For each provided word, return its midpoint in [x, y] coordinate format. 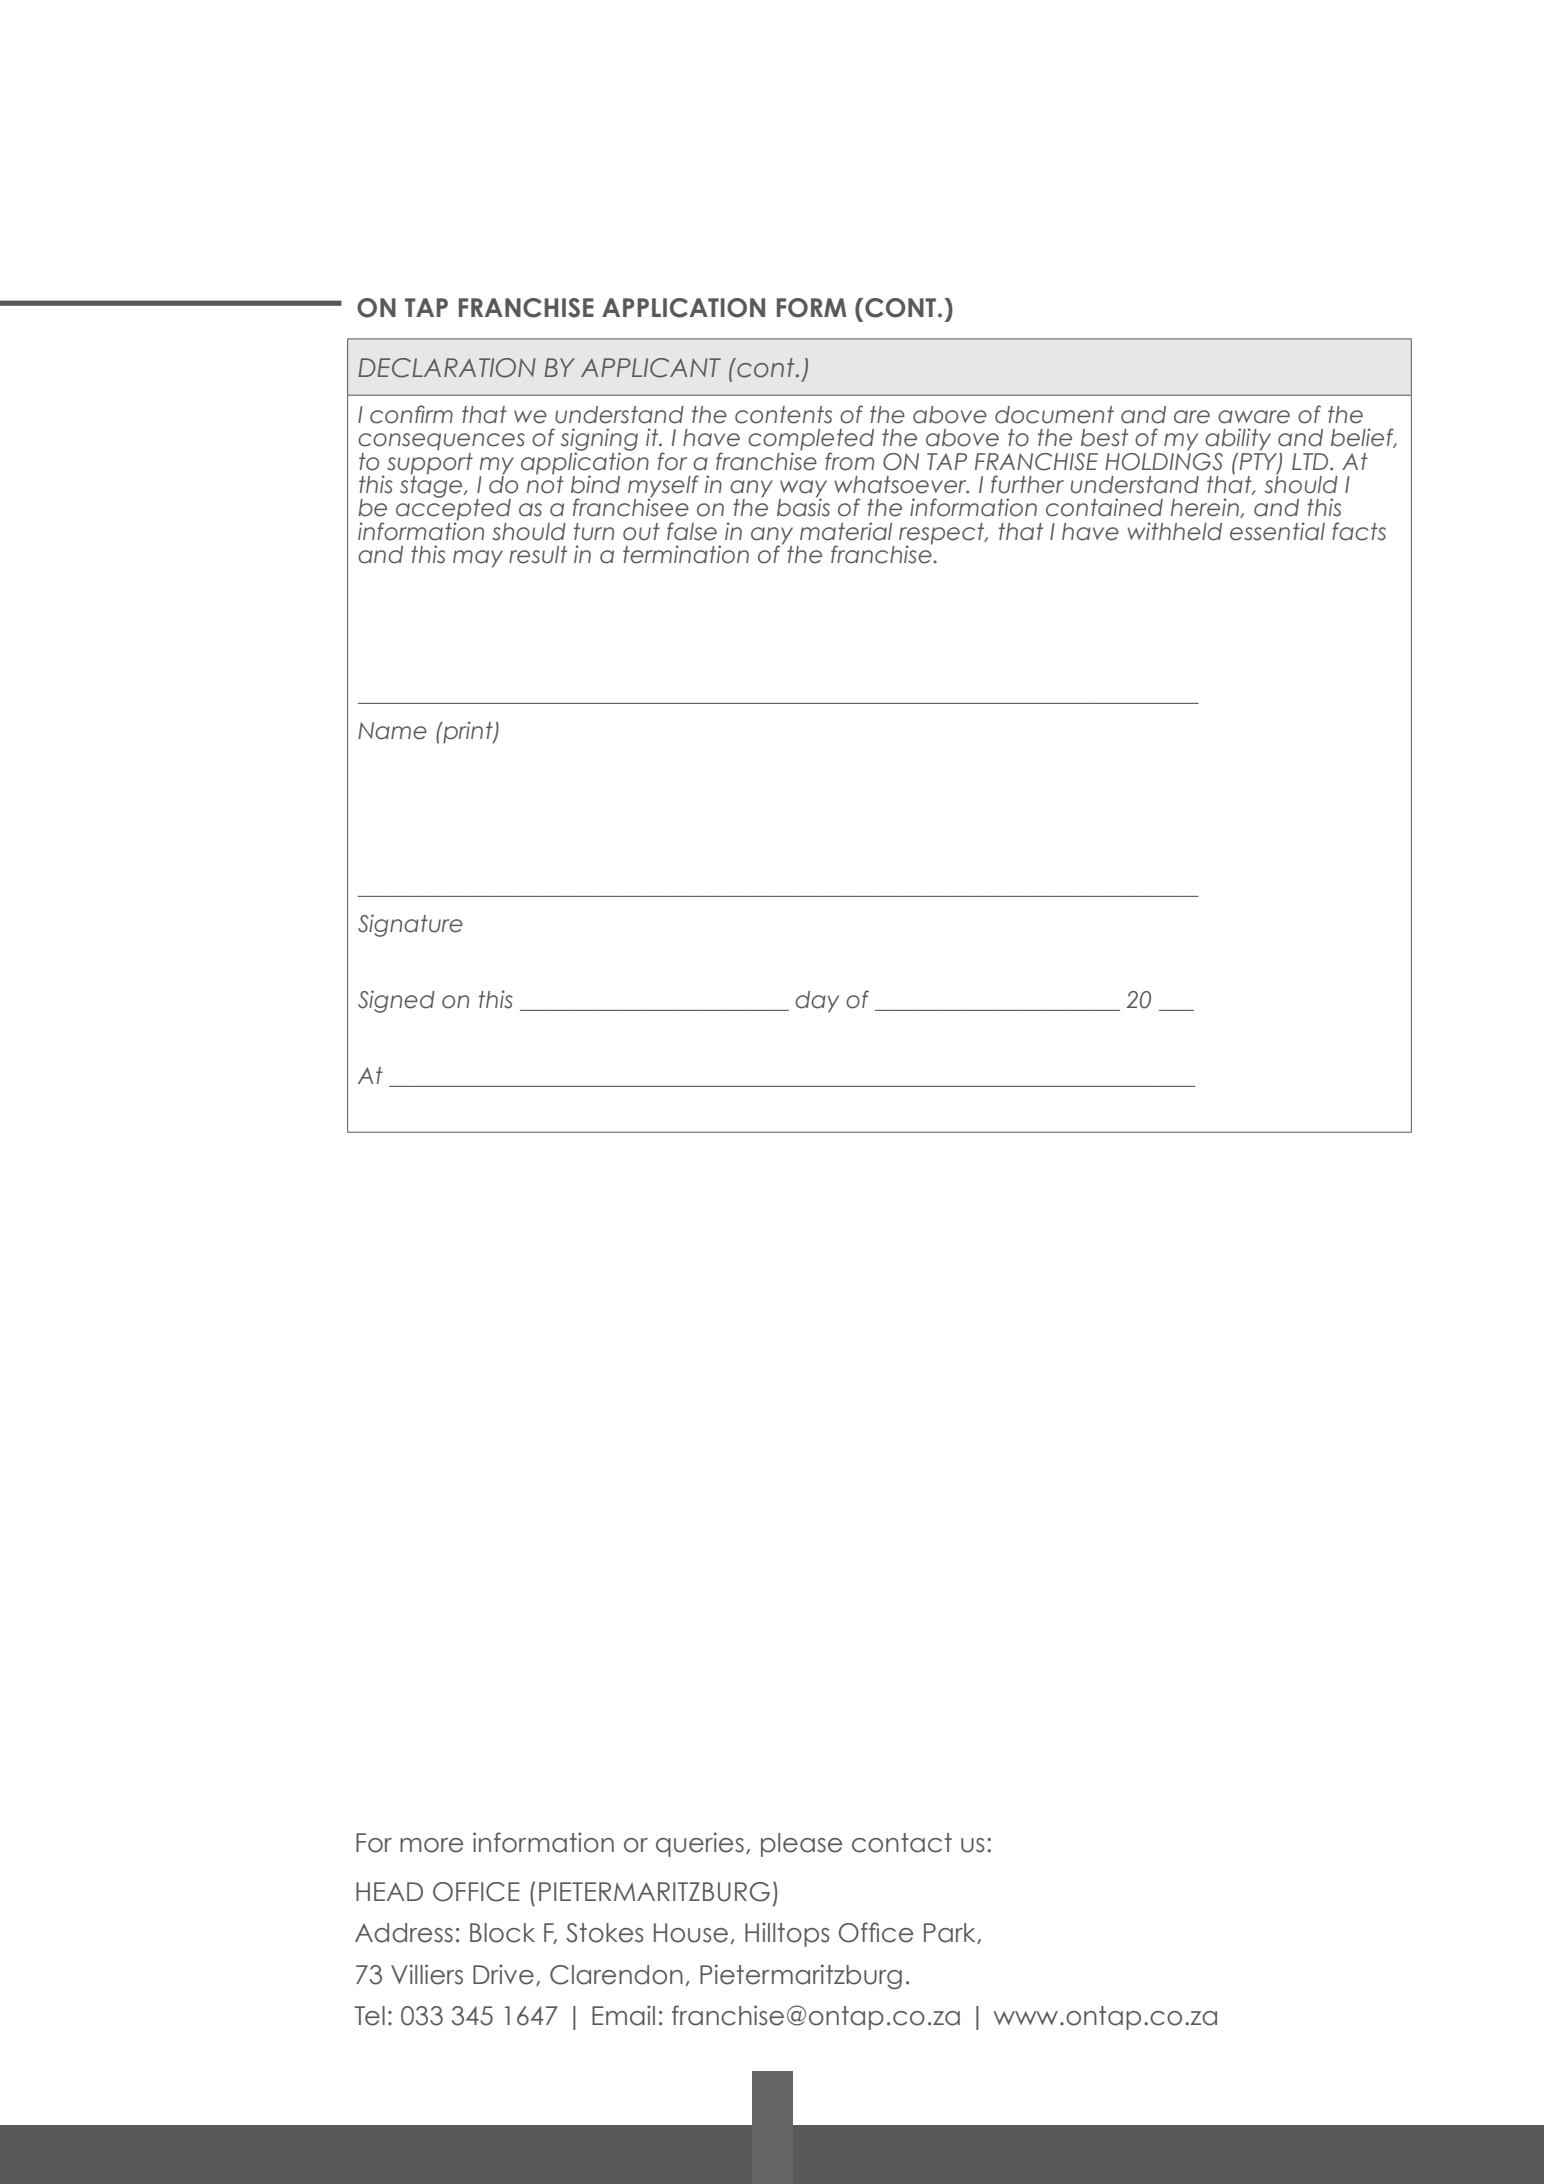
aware [1254, 417]
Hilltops [787, 1934]
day [817, 1002]
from [849, 461]
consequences [441, 442]
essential [1277, 531]
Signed [396, 1001]
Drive [503, 1974]
